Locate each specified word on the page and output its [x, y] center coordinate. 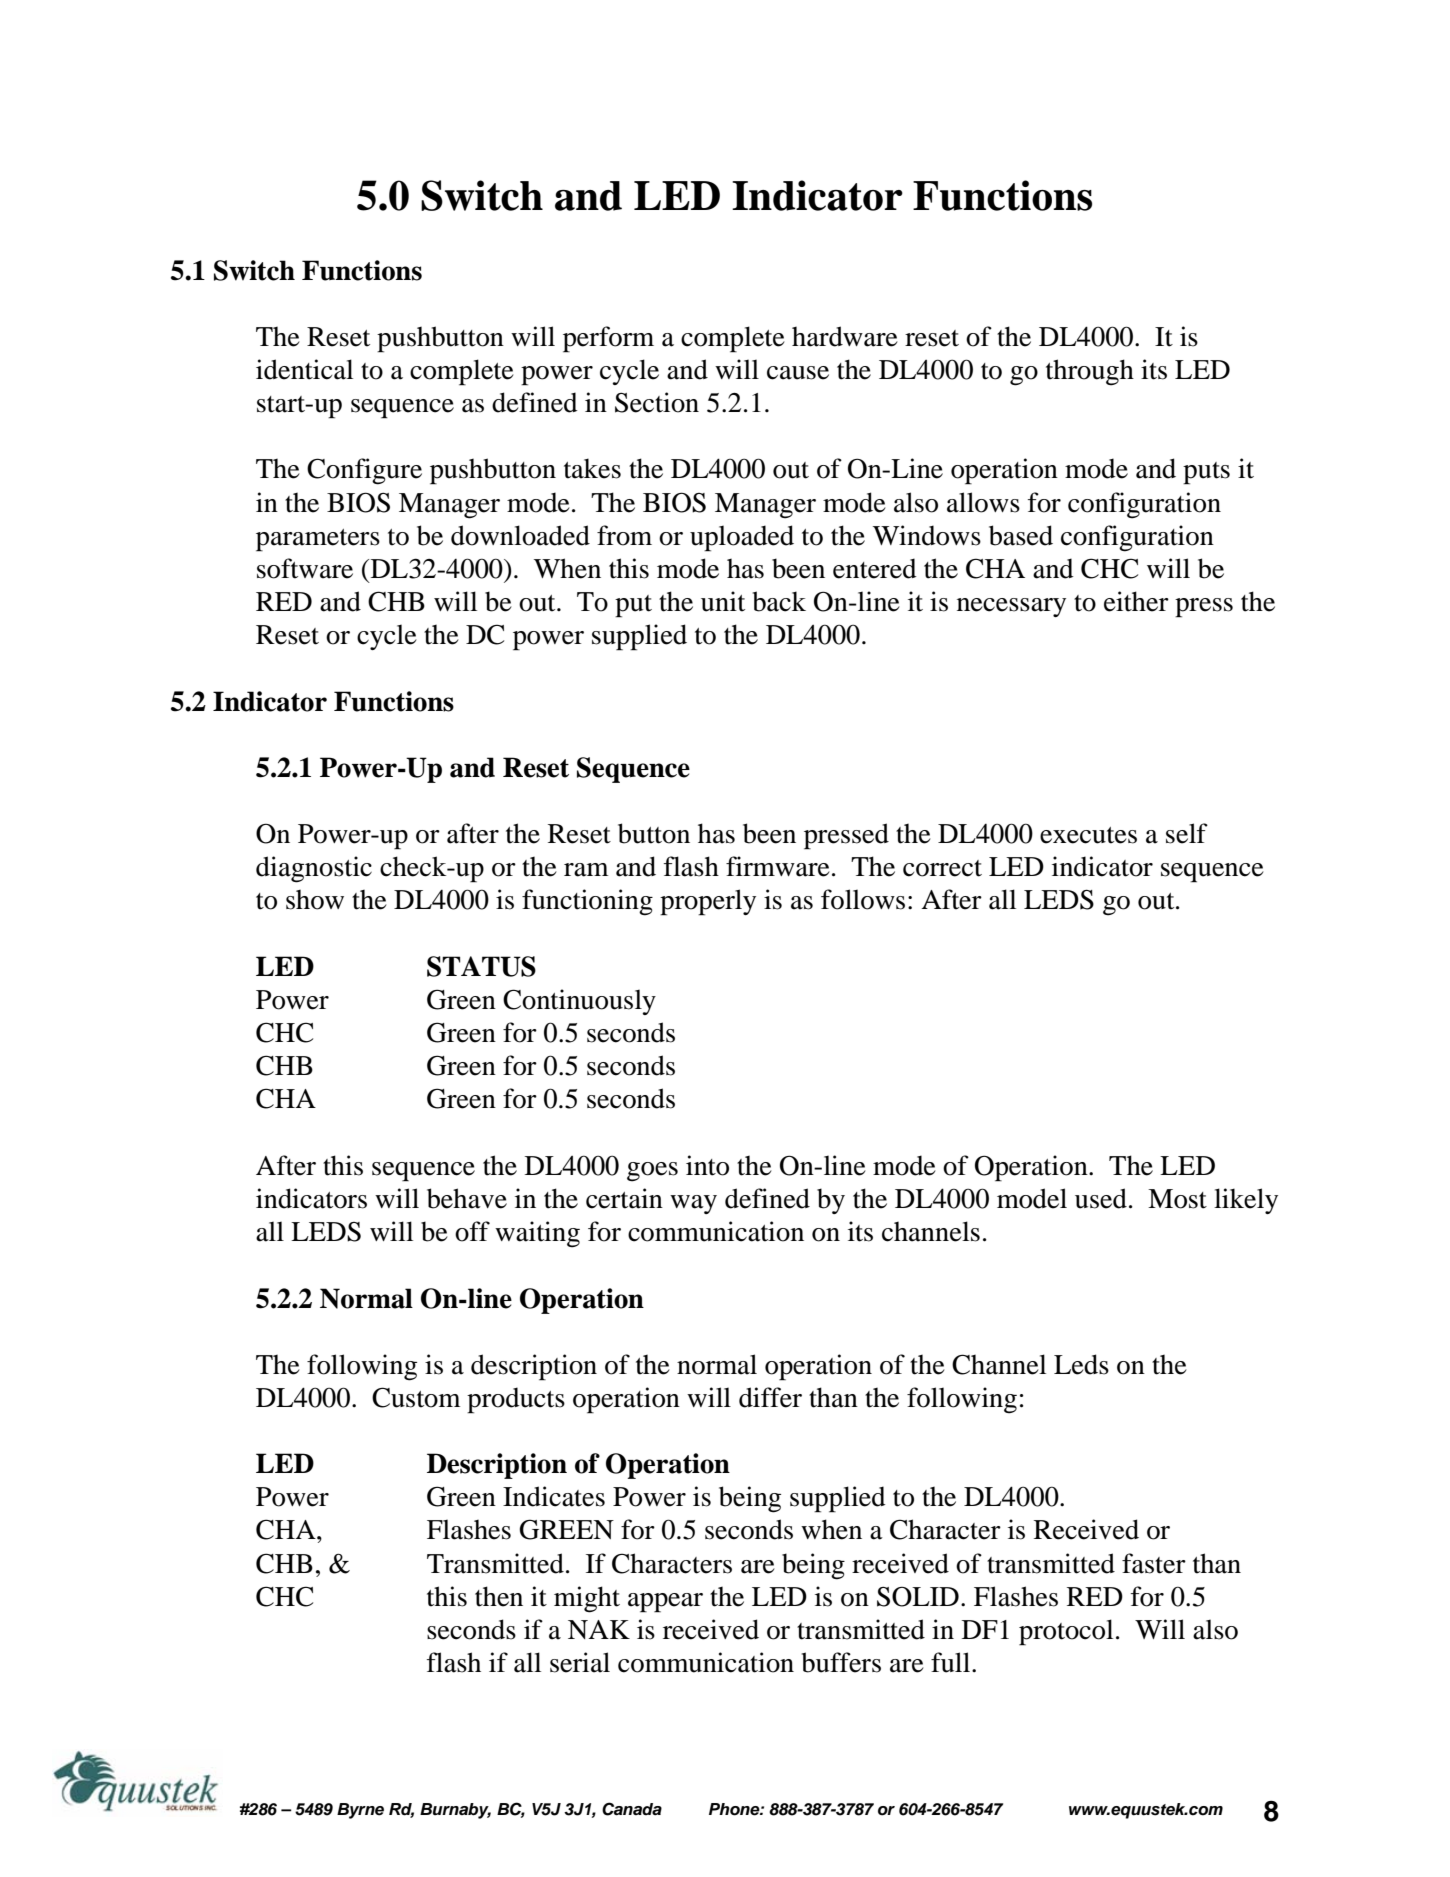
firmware [778, 866]
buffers [841, 1662]
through [1090, 372]
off [472, 1231]
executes [1088, 835]
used [1101, 1198]
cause [798, 373]
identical [304, 369]
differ [770, 1397]
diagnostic [314, 869]
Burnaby [455, 1811]
